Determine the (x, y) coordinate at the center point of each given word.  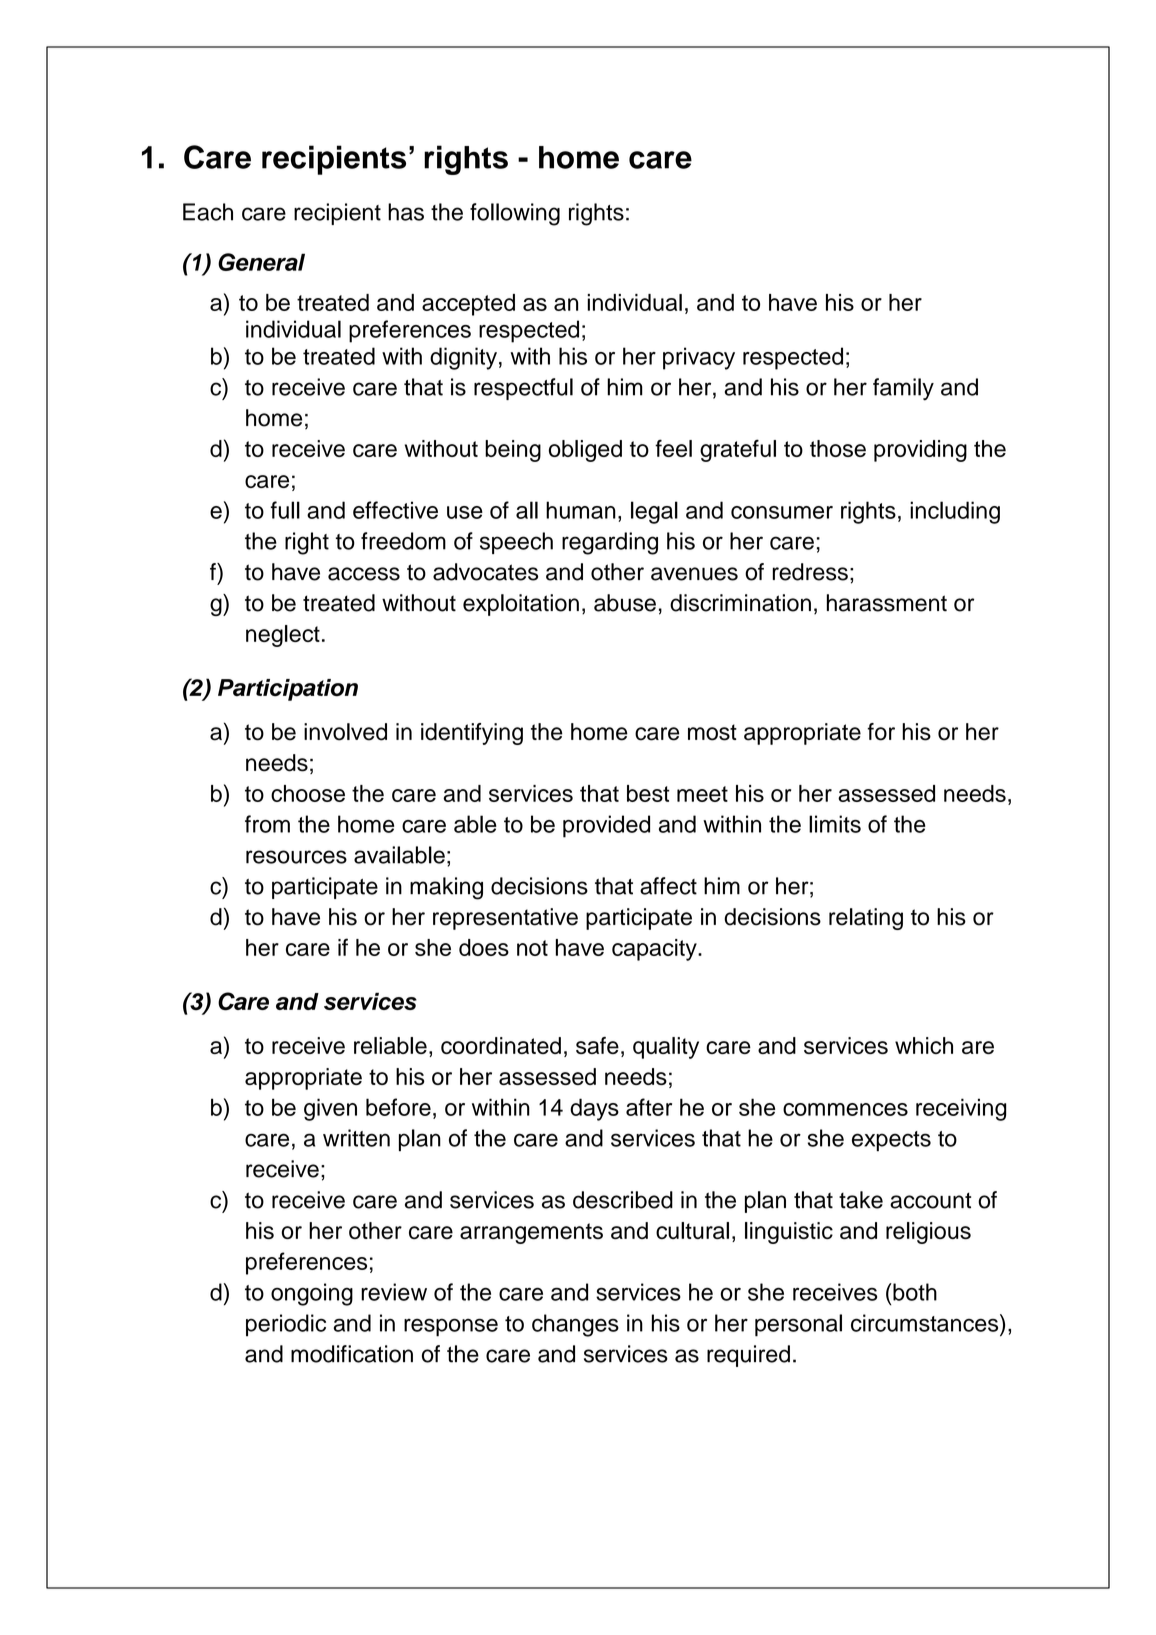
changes (575, 1325)
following (515, 214)
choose (308, 793)
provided (606, 826)
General (261, 262)
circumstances (926, 1323)
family (903, 389)
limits (835, 824)
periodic (286, 1325)
